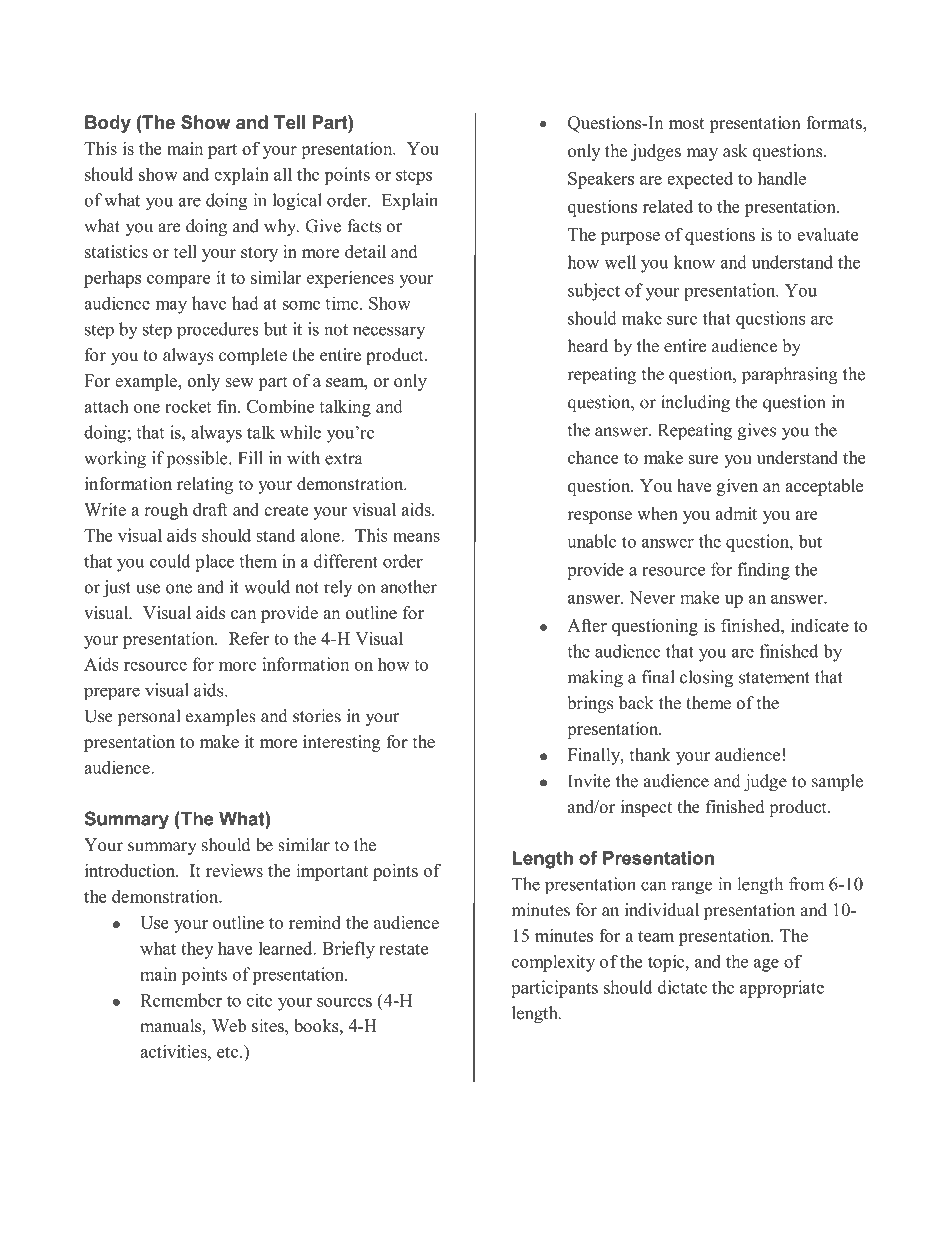 Image resolution: width=952 pixels, height=1233 pixels. What do you see at coordinates (108, 124) in the screenshot?
I see `Body` at bounding box center [108, 124].
